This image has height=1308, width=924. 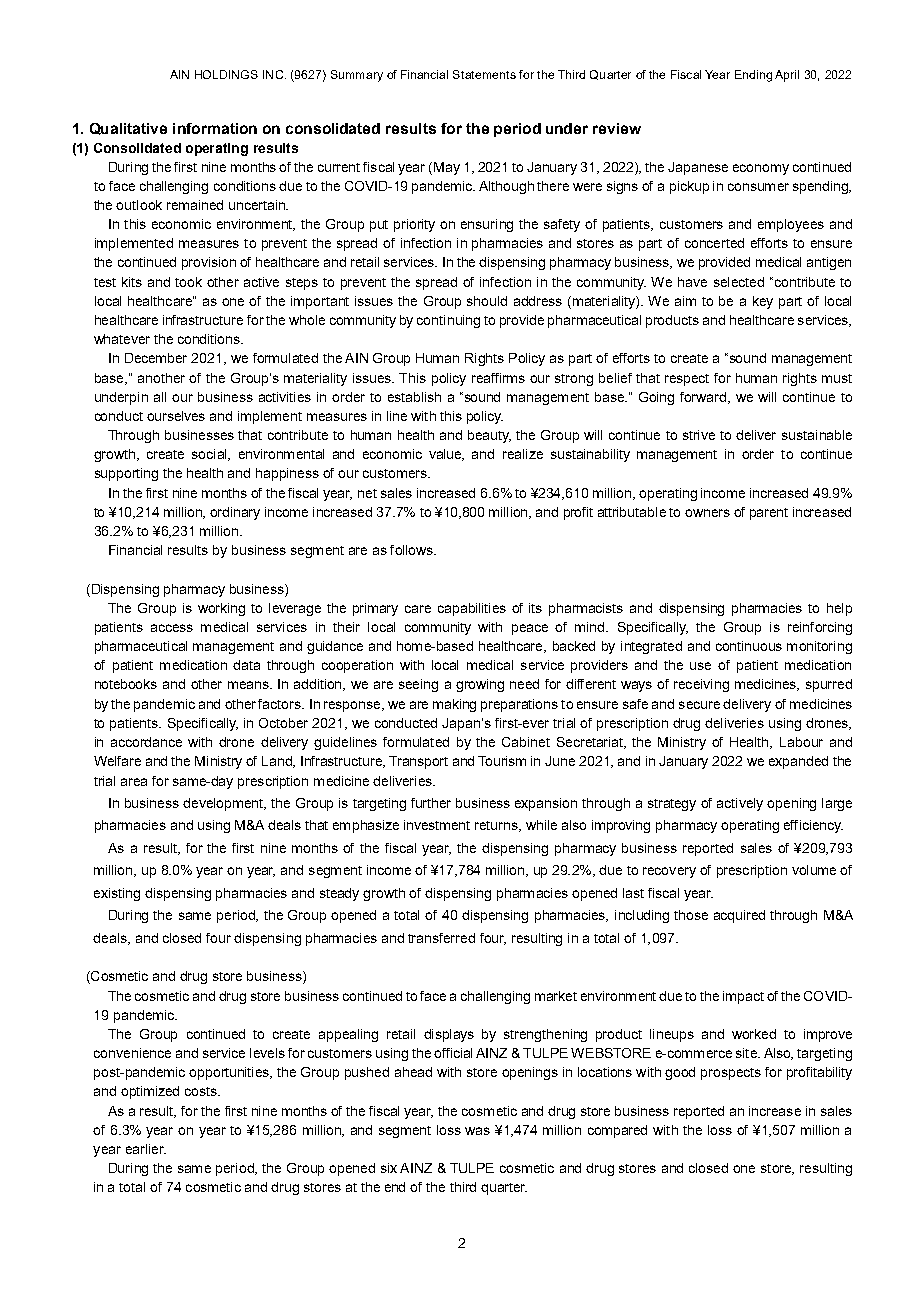 I want to click on prospects, so click(x=731, y=1074).
